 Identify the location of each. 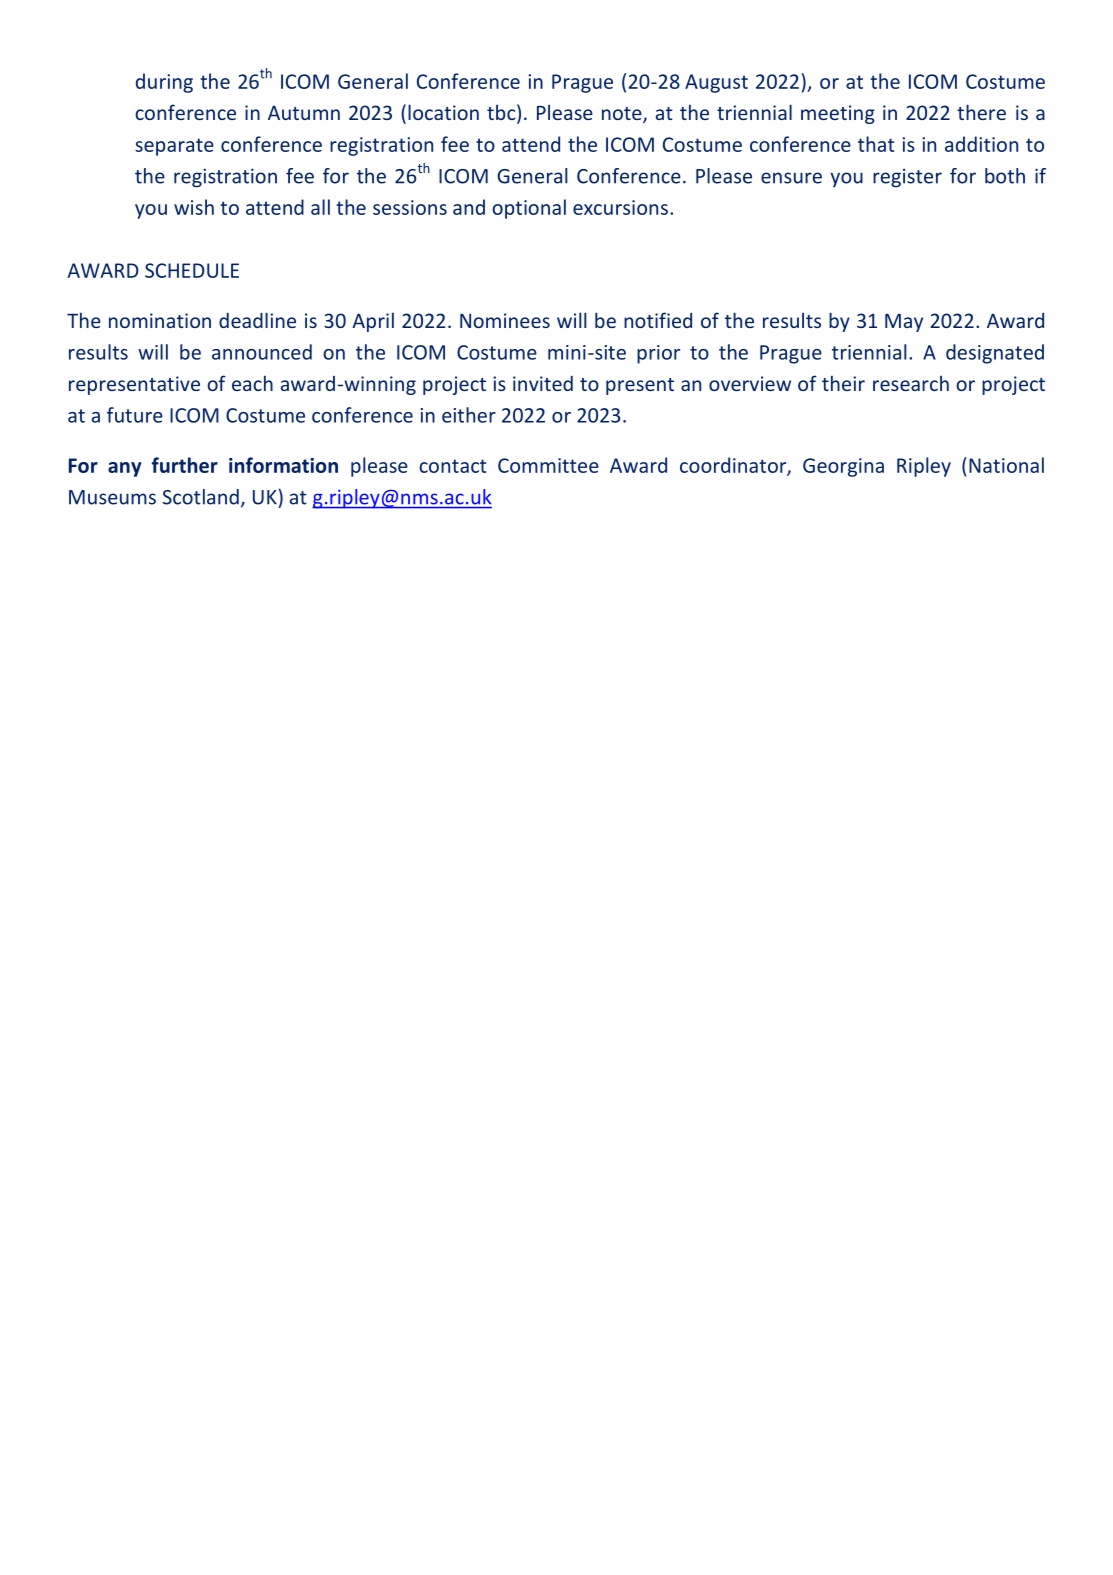
(252, 383).
